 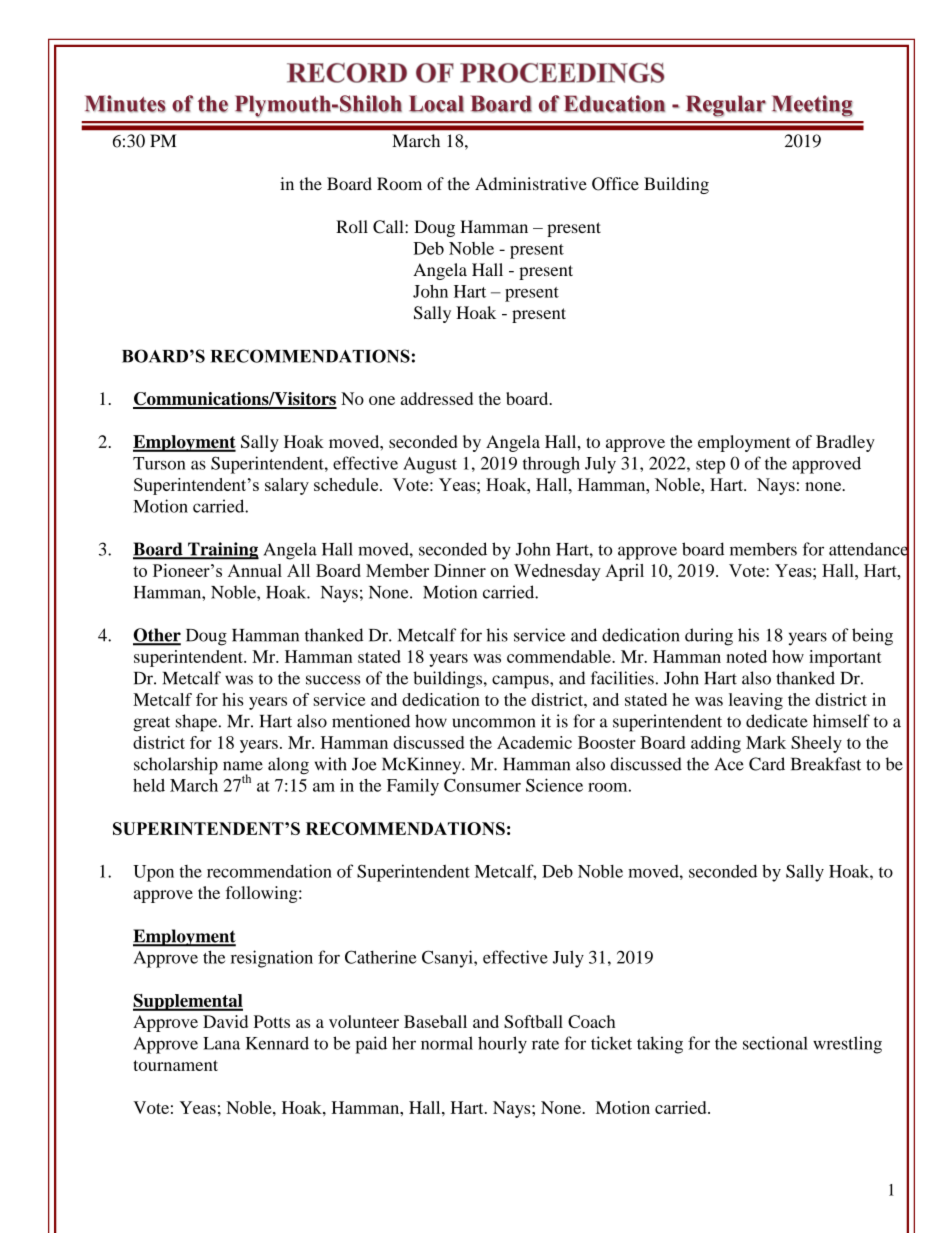 I want to click on Local, so click(x=436, y=104).
